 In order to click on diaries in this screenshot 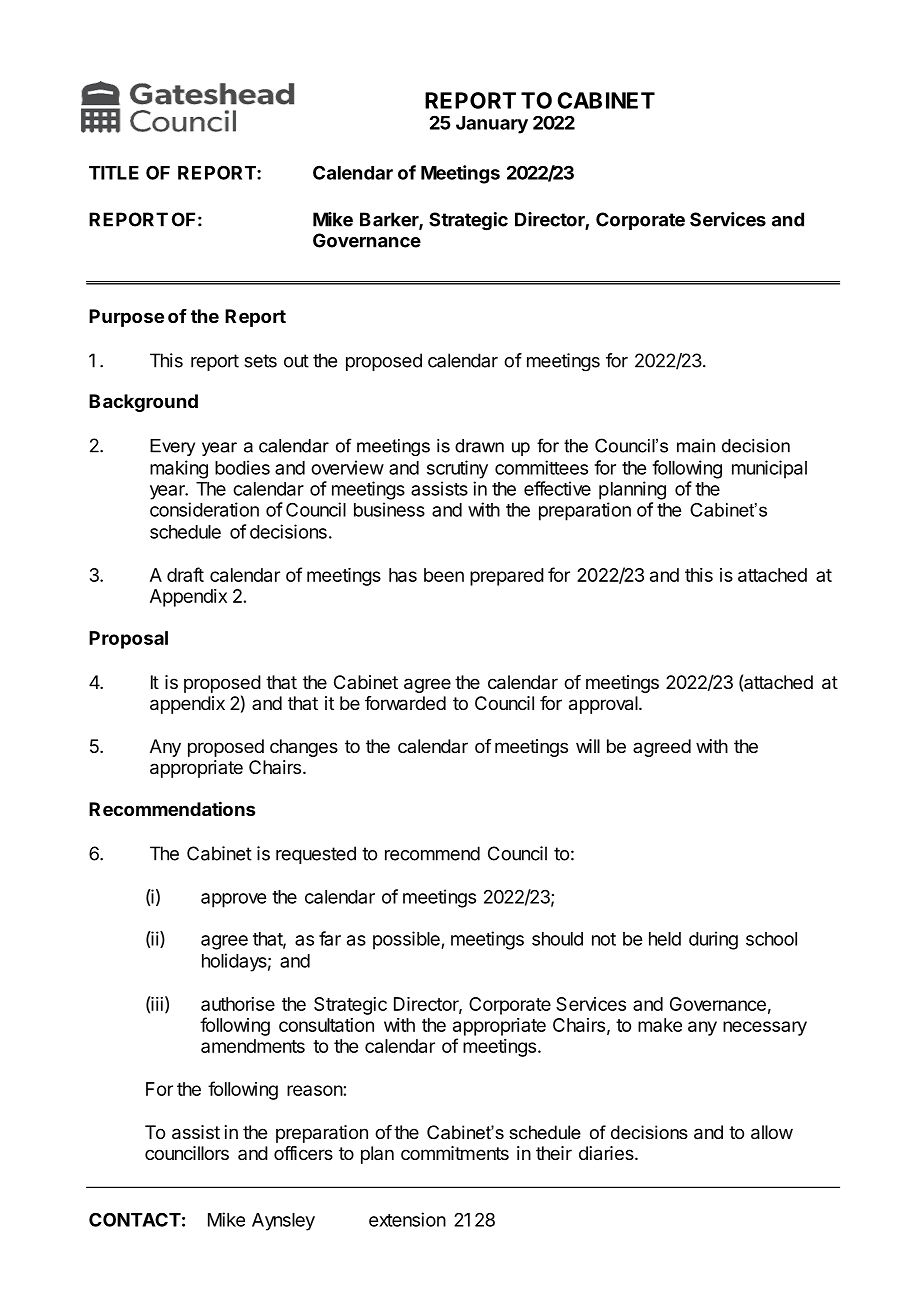, I will do `click(607, 1153)`.
